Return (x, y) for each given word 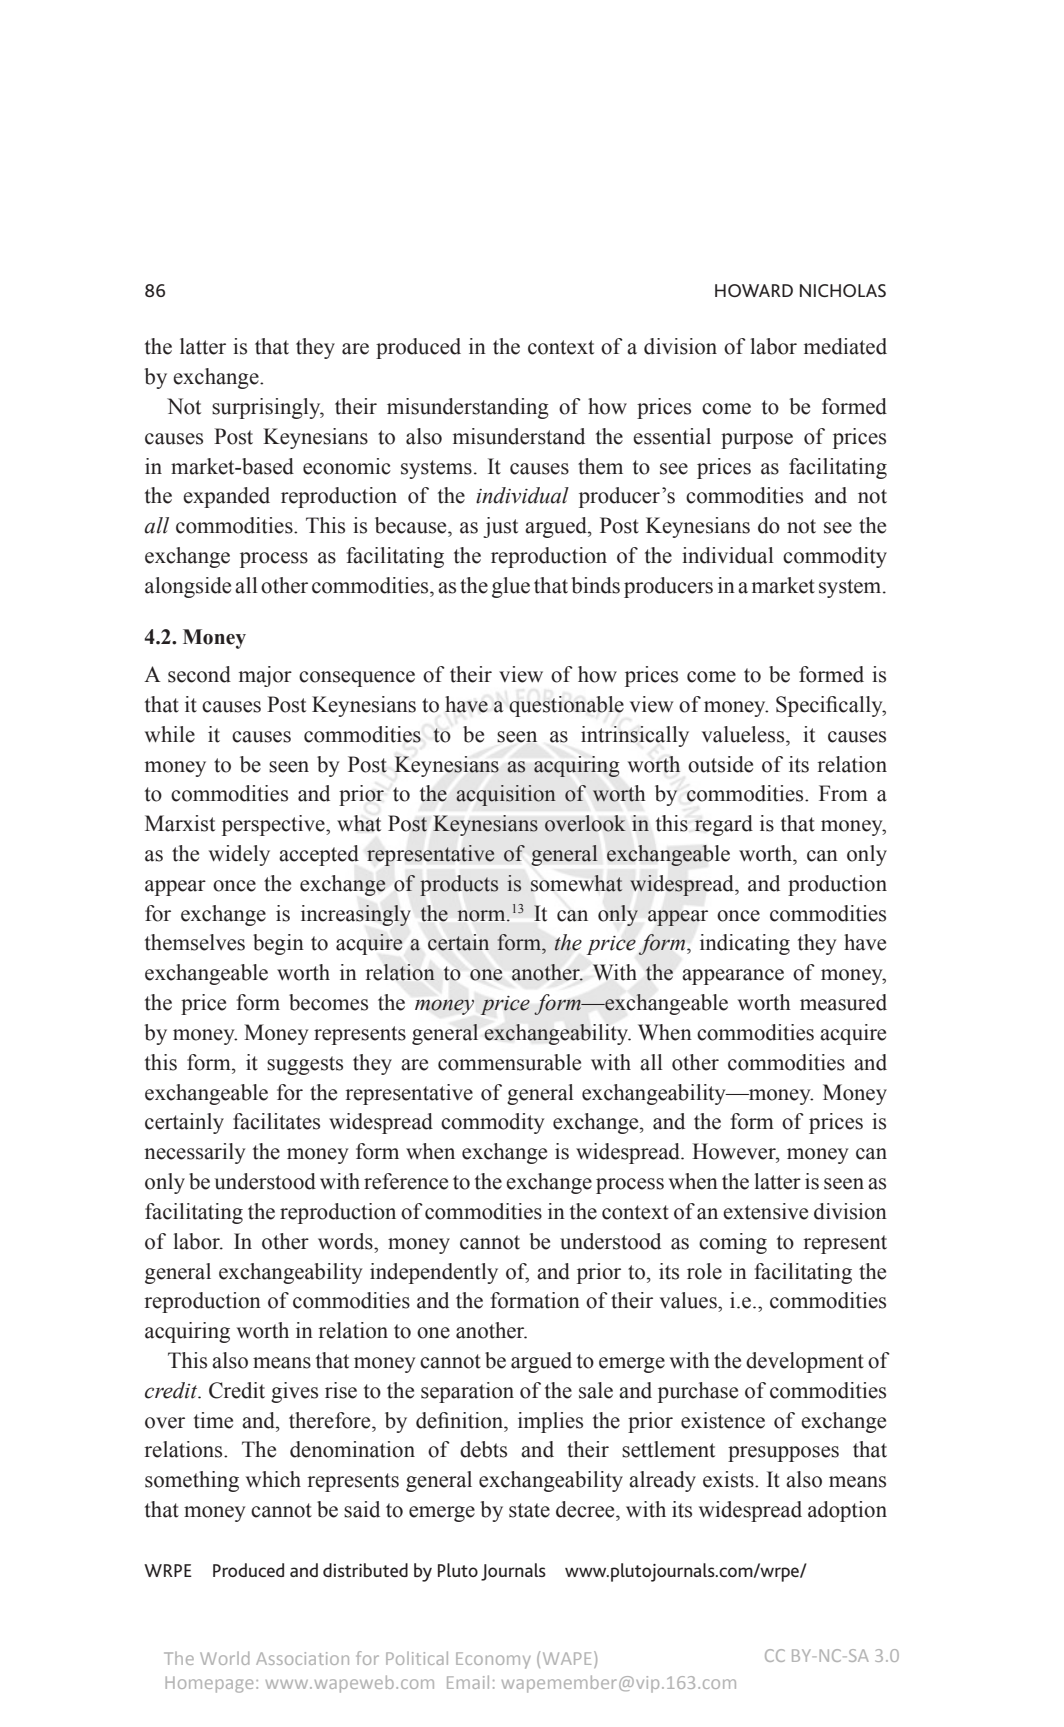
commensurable (509, 1062)
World (224, 1658)
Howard (754, 290)
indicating (745, 944)
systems (436, 469)
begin (278, 944)
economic (347, 466)
